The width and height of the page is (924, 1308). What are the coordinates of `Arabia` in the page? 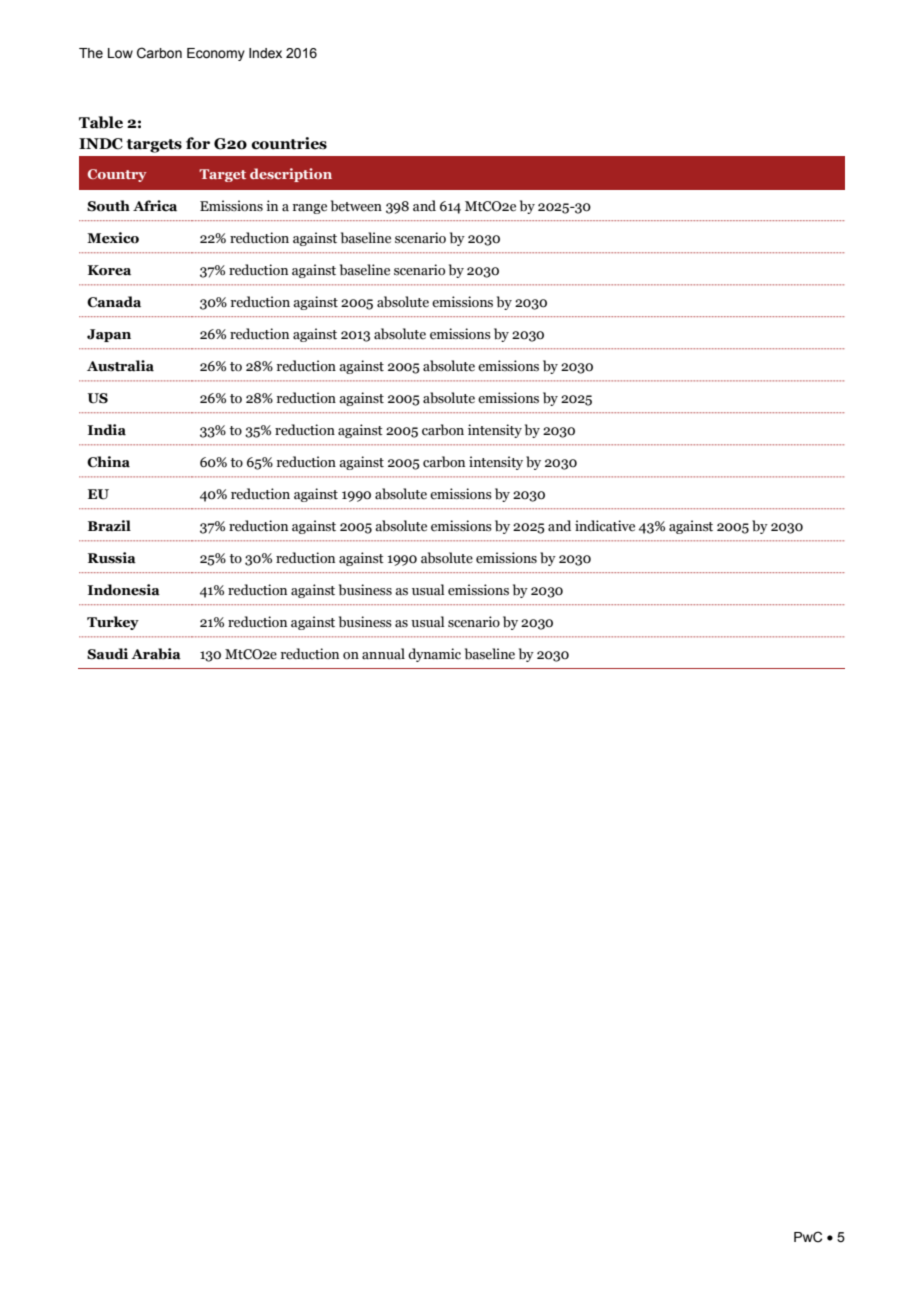 It's located at (156, 654).
